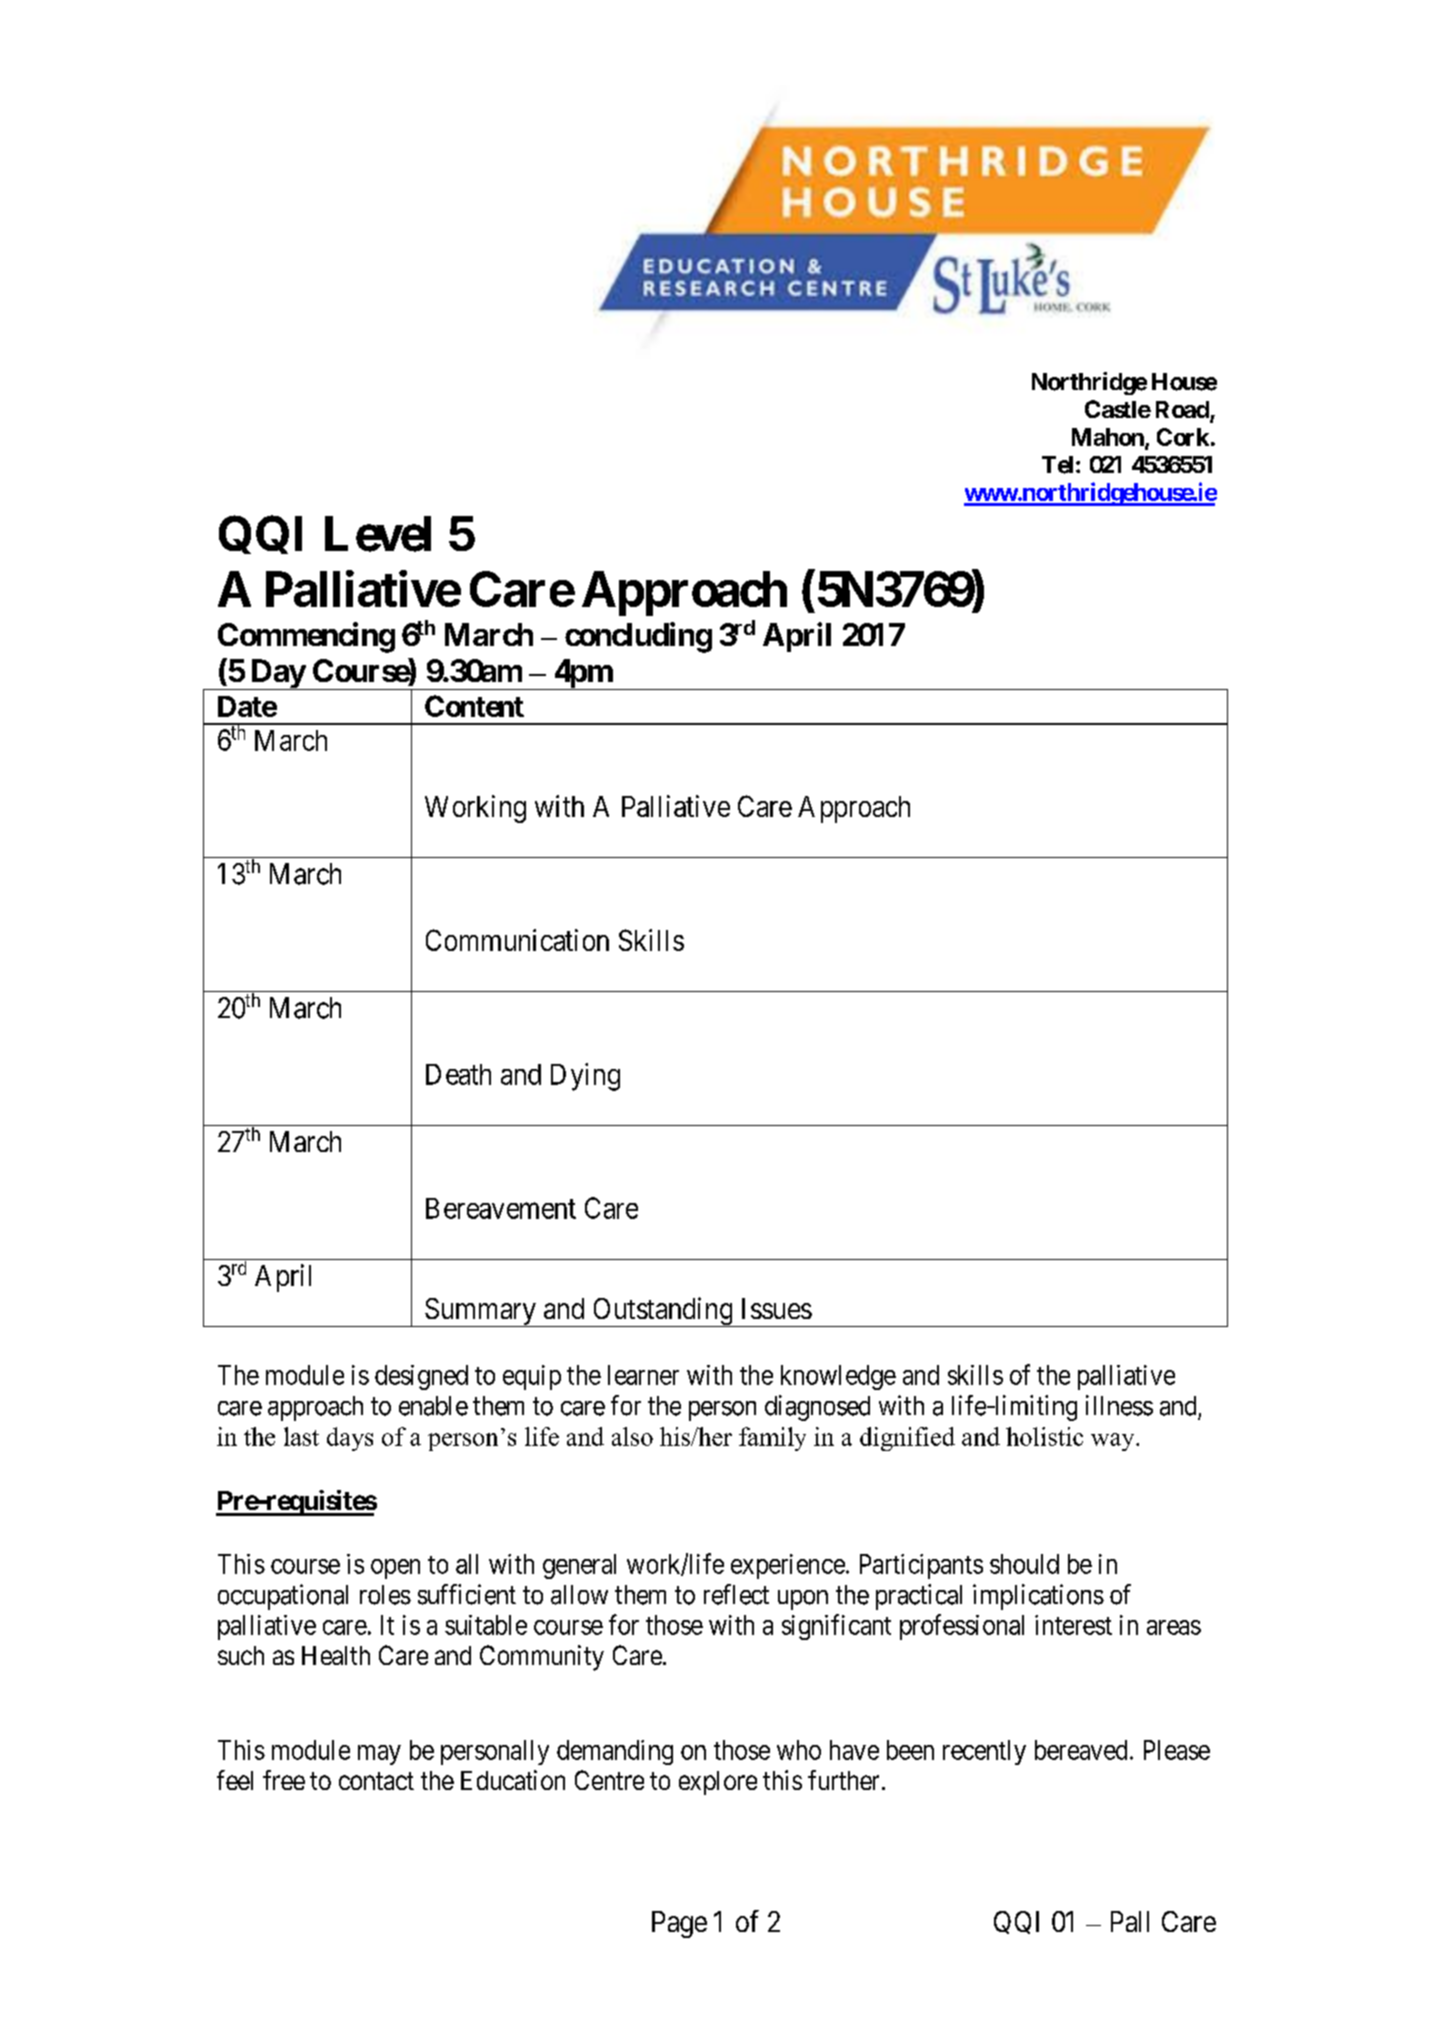 The width and height of the screenshot is (1431, 2024). I want to click on Cork, so click(1183, 437).
